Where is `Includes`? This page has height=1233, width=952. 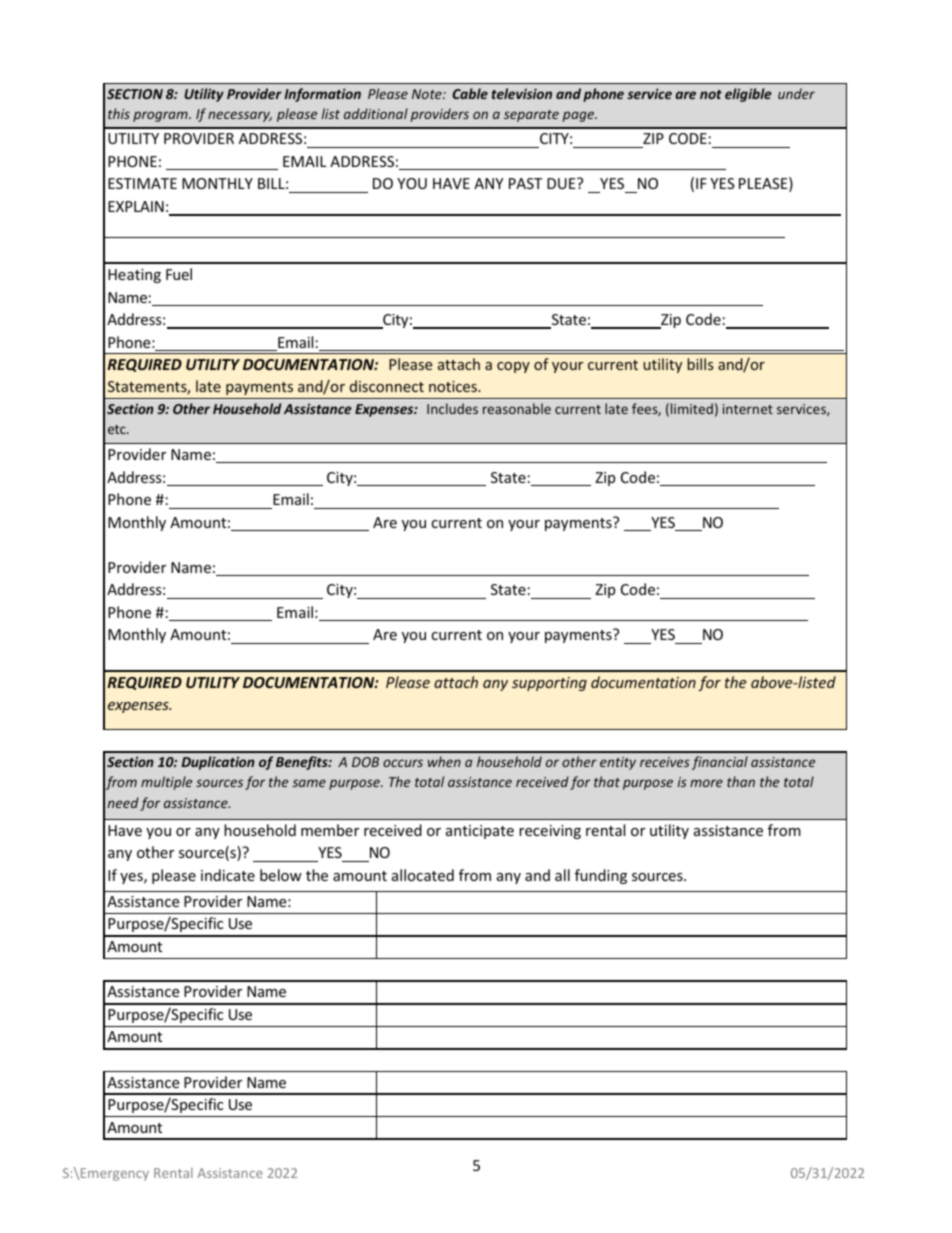 Includes is located at coordinates (452, 408).
